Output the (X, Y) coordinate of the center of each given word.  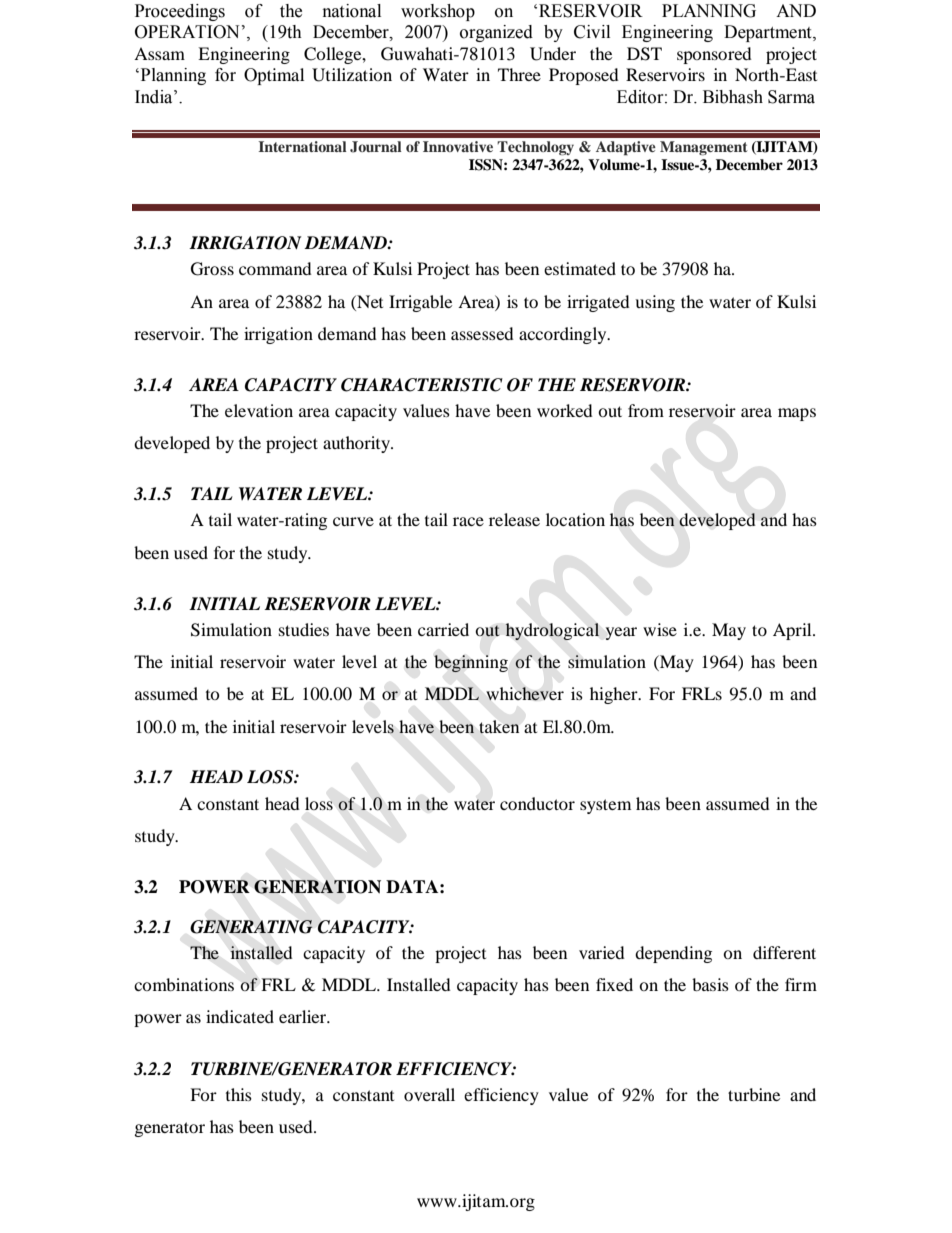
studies (304, 629)
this (239, 1094)
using (655, 303)
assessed (482, 333)
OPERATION (187, 32)
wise (660, 629)
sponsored (714, 55)
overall (429, 1094)
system (605, 806)
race (468, 521)
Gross (212, 269)
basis (710, 984)
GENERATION (317, 887)
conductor (537, 803)
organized (496, 33)
